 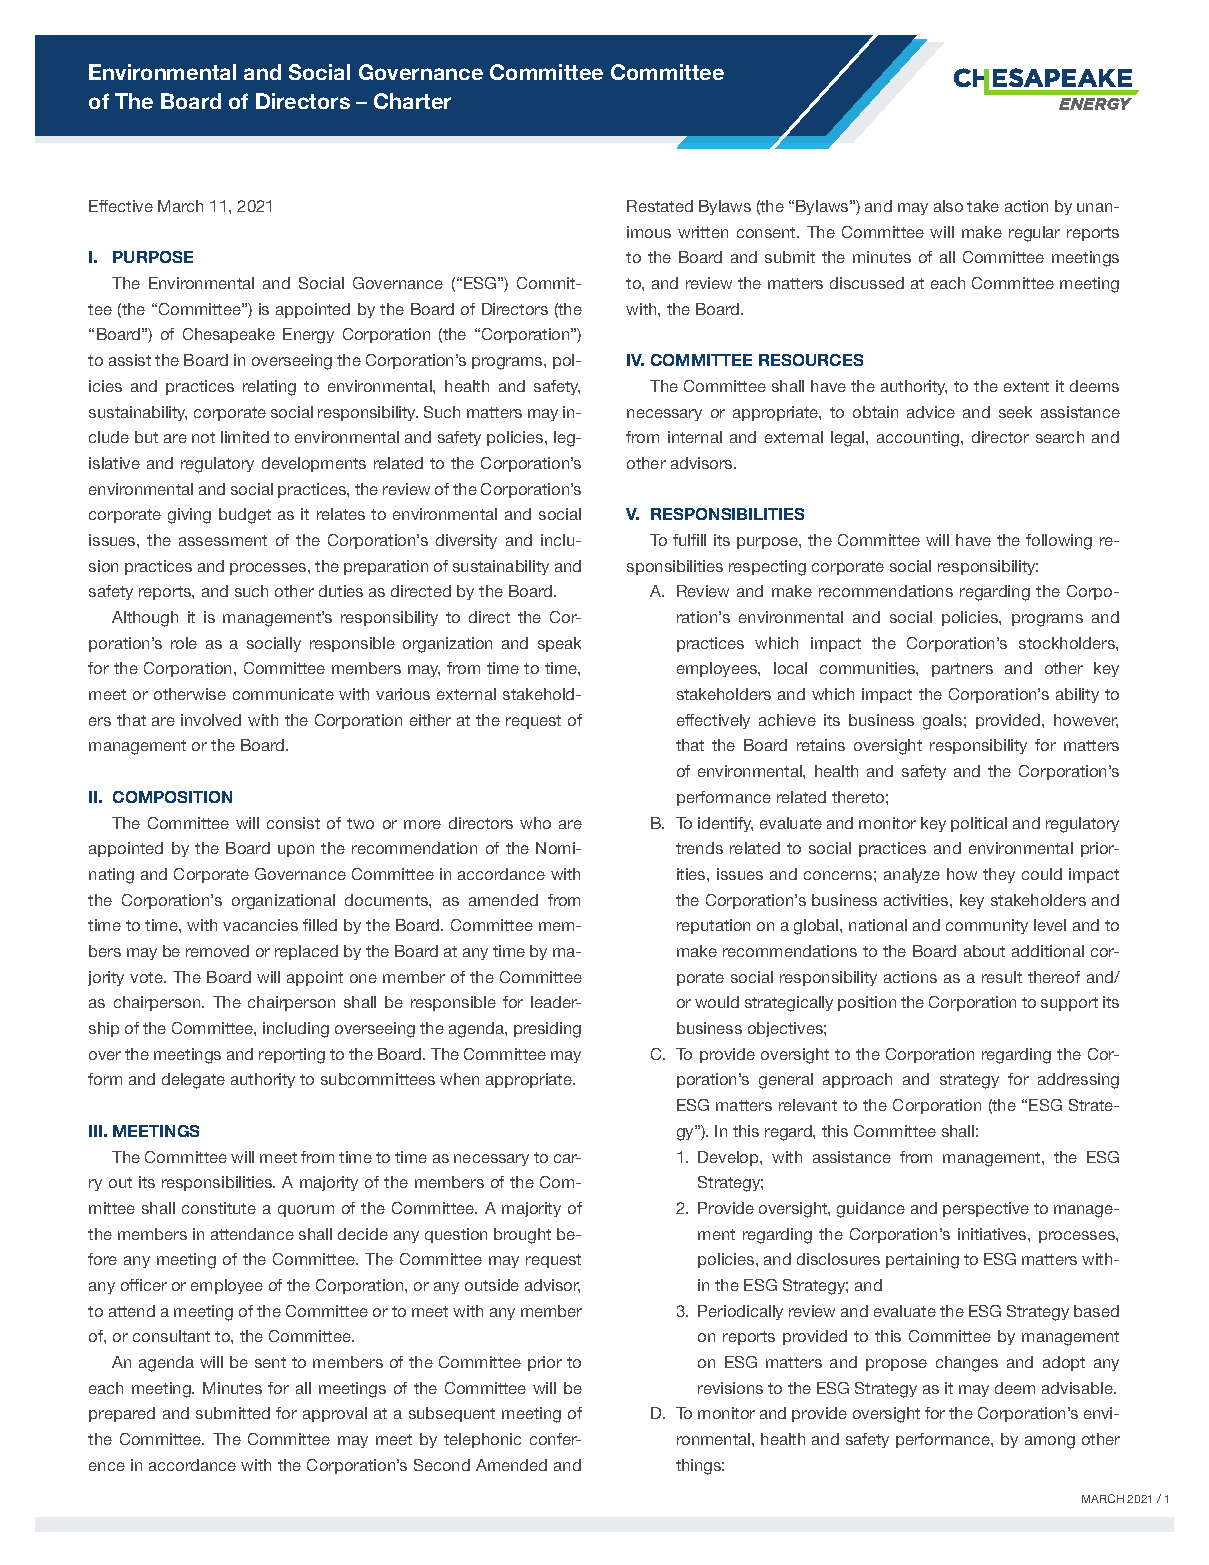 I want to click on approval, so click(x=335, y=1414).
